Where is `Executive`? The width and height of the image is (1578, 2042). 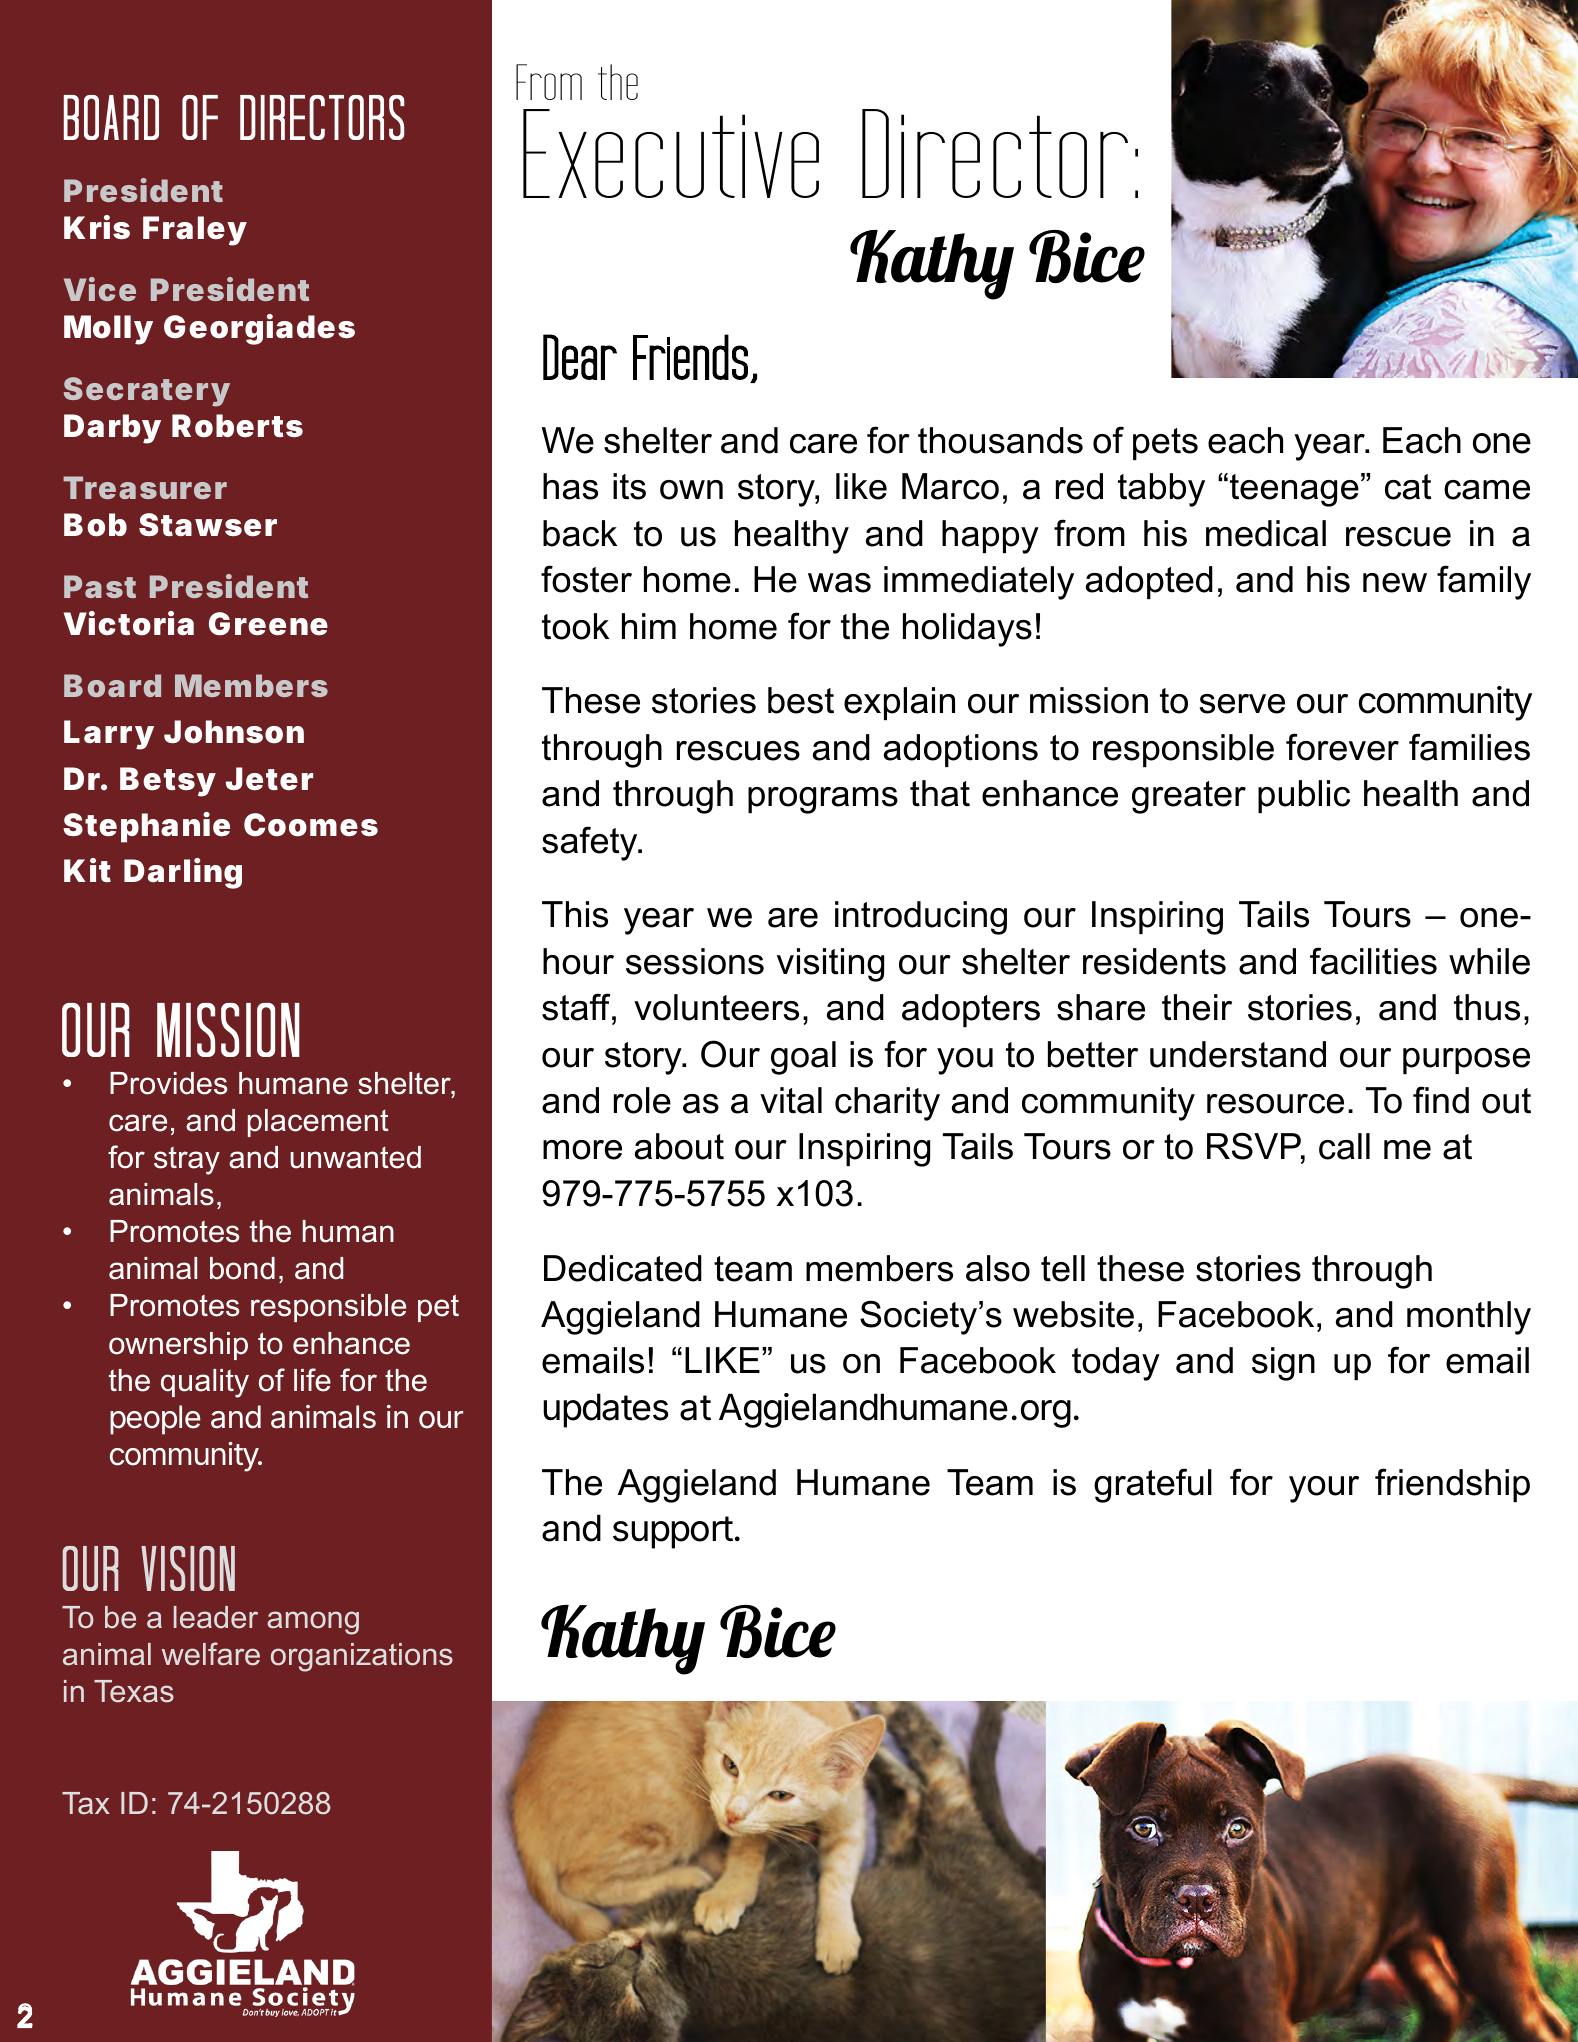
Executive is located at coordinates (671, 153).
